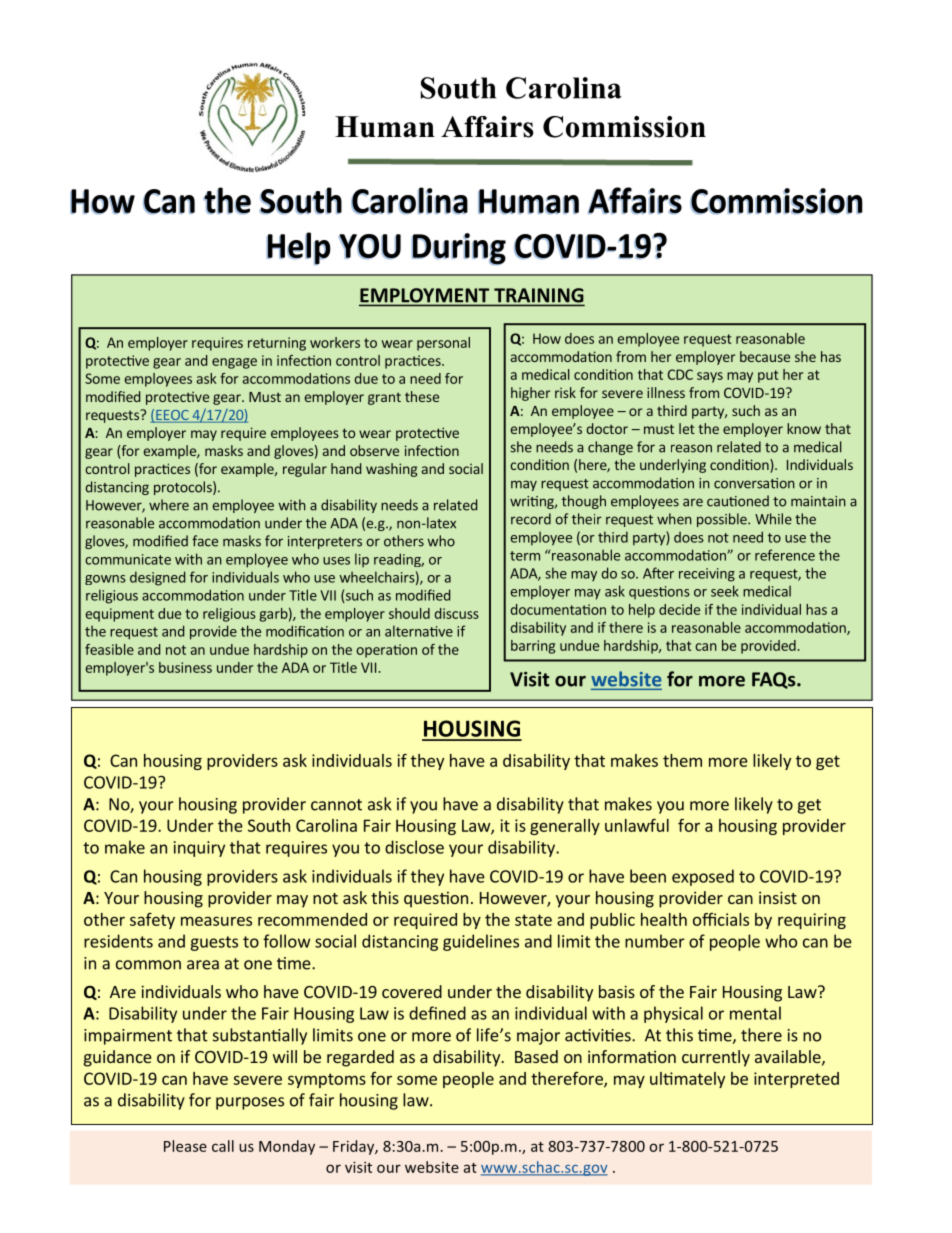 Image resolution: width=952 pixels, height=1233 pixels. I want to click on TRAINING, so click(538, 296).
